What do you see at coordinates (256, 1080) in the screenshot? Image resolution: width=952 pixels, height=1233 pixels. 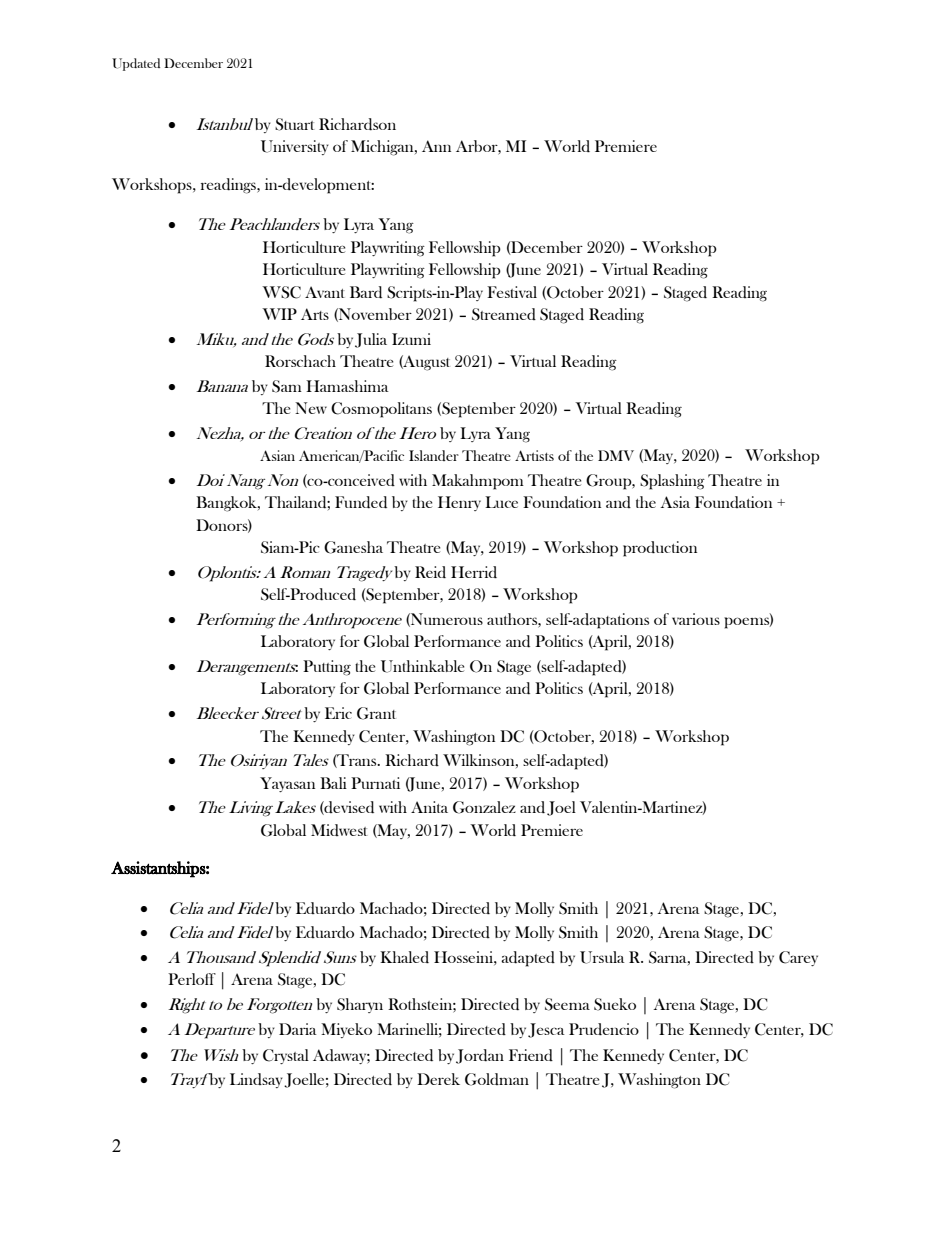 I see `Lindsay` at bounding box center [256, 1080].
